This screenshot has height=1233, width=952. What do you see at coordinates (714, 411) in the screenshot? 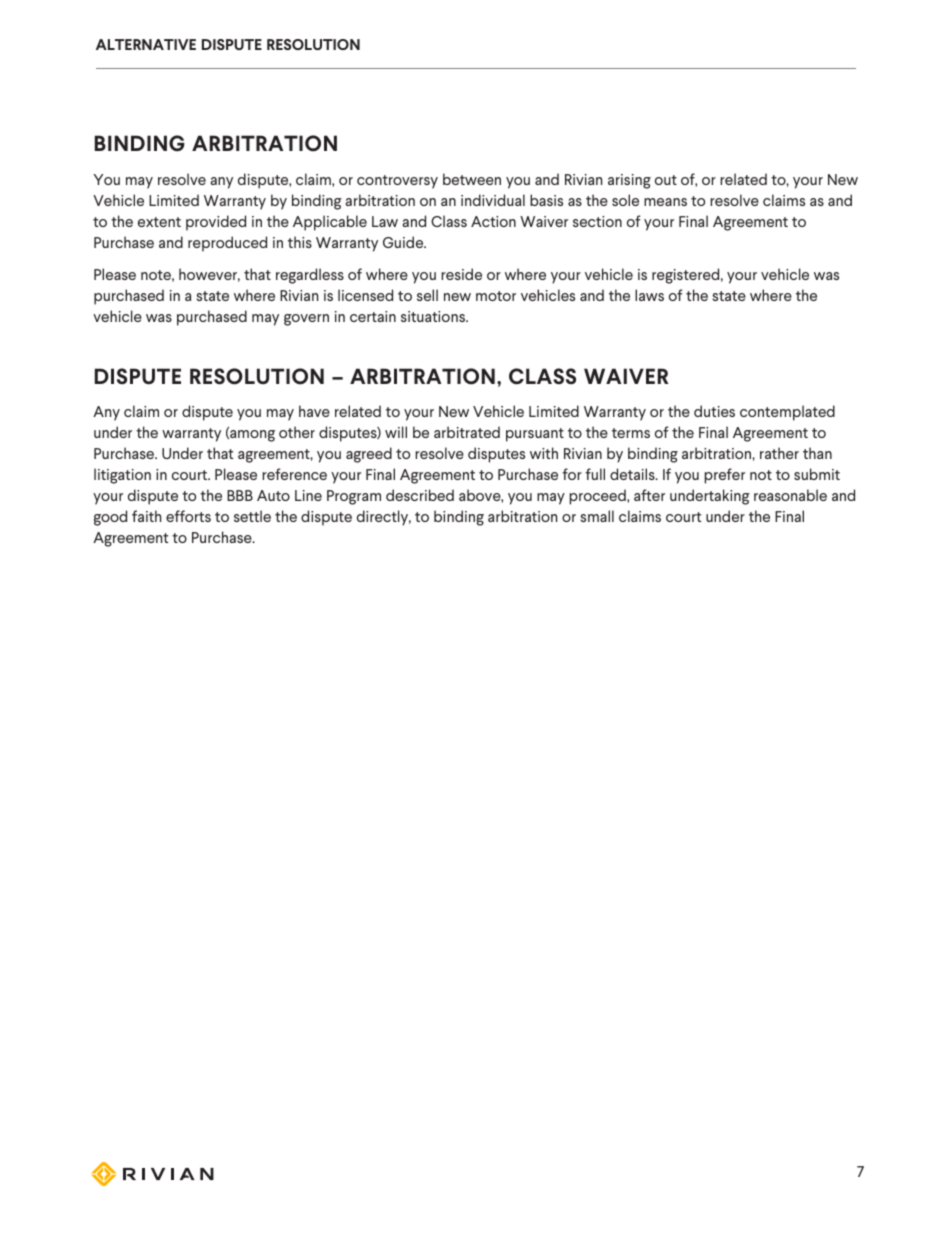
I see `duties` at bounding box center [714, 411].
